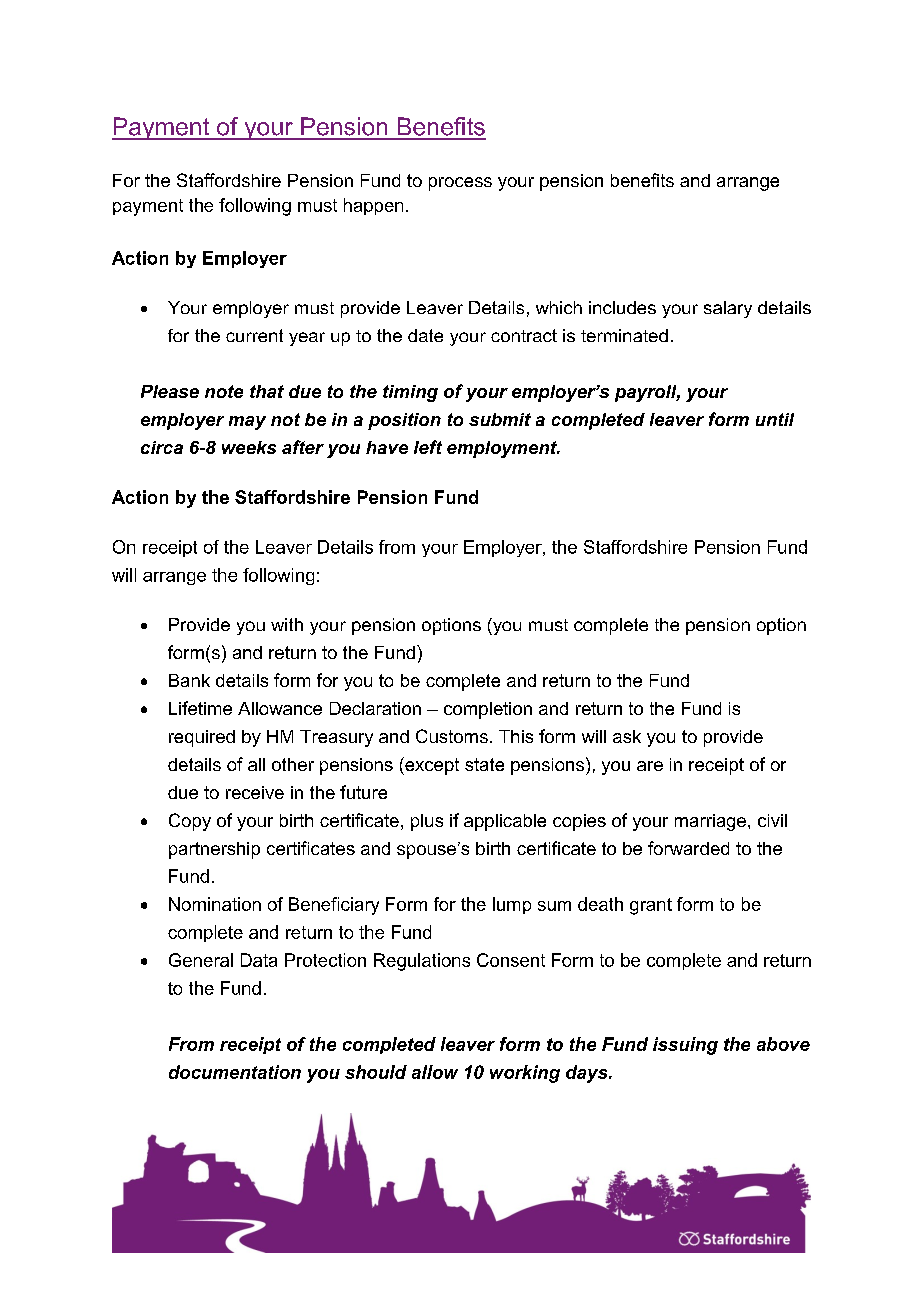 The height and width of the screenshot is (1308, 924). What do you see at coordinates (460, 184) in the screenshot?
I see `process` at bounding box center [460, 184].
